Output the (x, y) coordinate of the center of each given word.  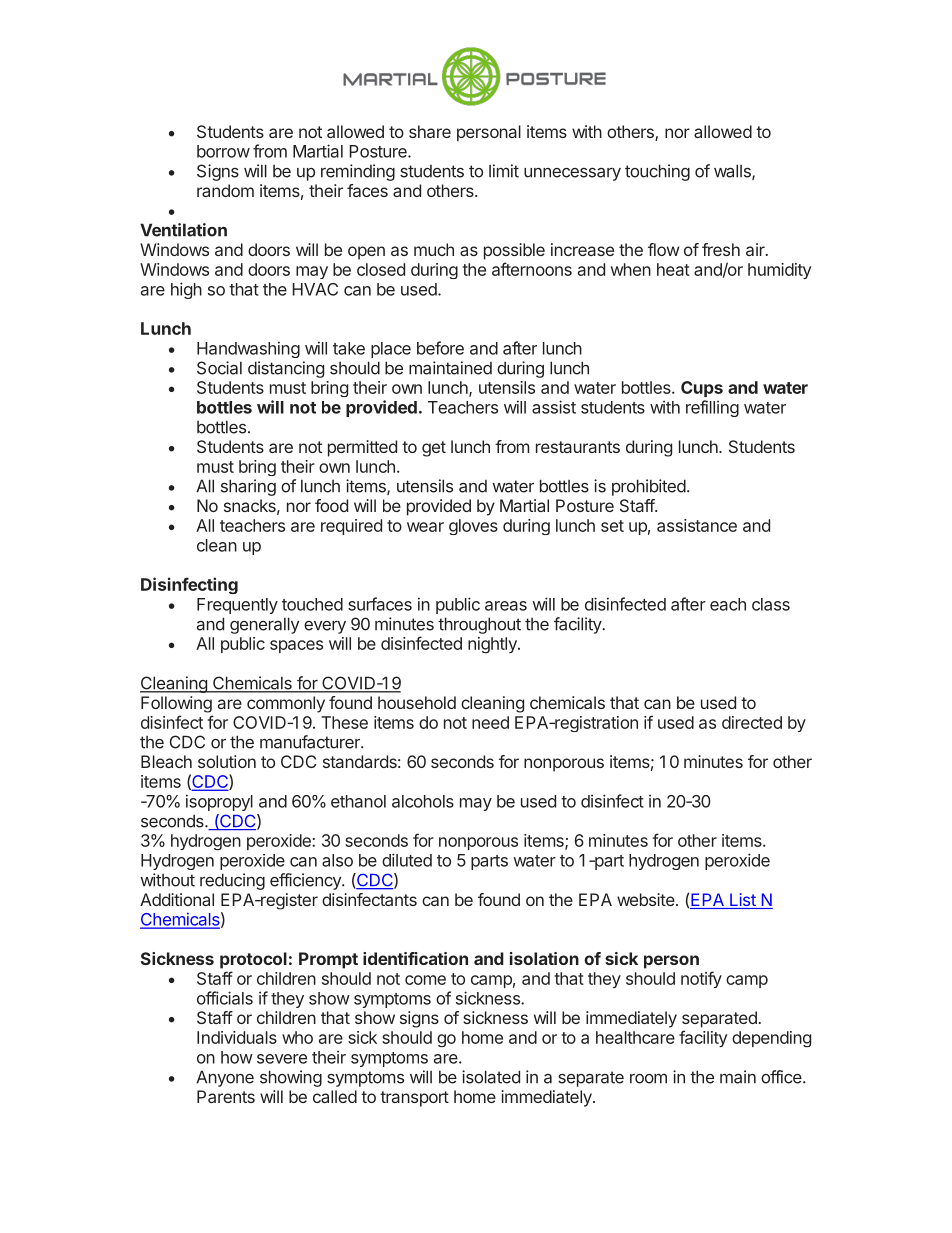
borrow (223, 151)
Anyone (225, 1078)
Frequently (237, 606)
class (771, 604)
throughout (479, 625)
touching (657, 172)
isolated (491, 1077)
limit (504, 171)
